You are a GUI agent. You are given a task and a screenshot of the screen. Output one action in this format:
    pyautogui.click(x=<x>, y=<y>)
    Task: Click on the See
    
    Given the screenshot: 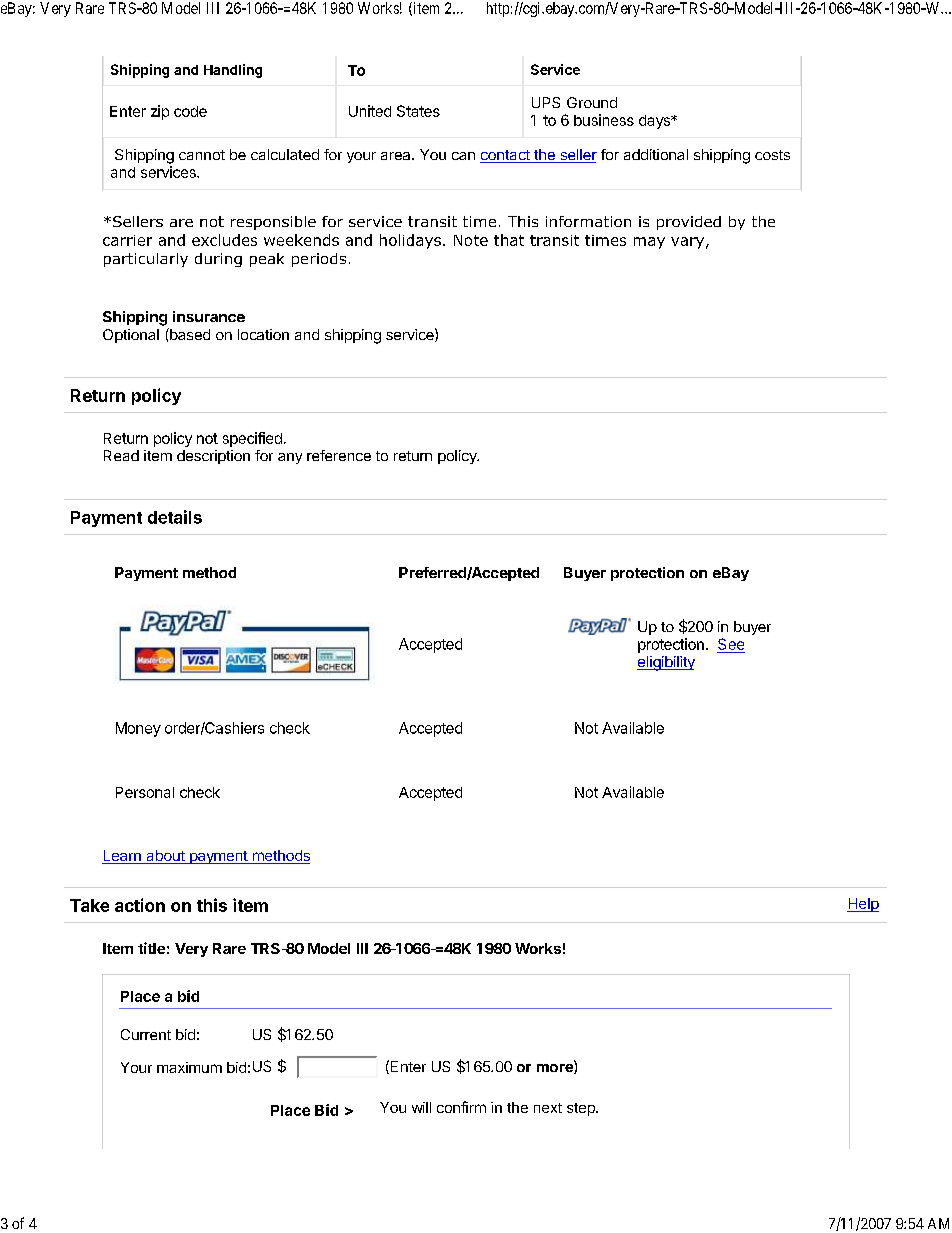 What is the action you would take?
    pyautogui.click(x=731, y=644)
